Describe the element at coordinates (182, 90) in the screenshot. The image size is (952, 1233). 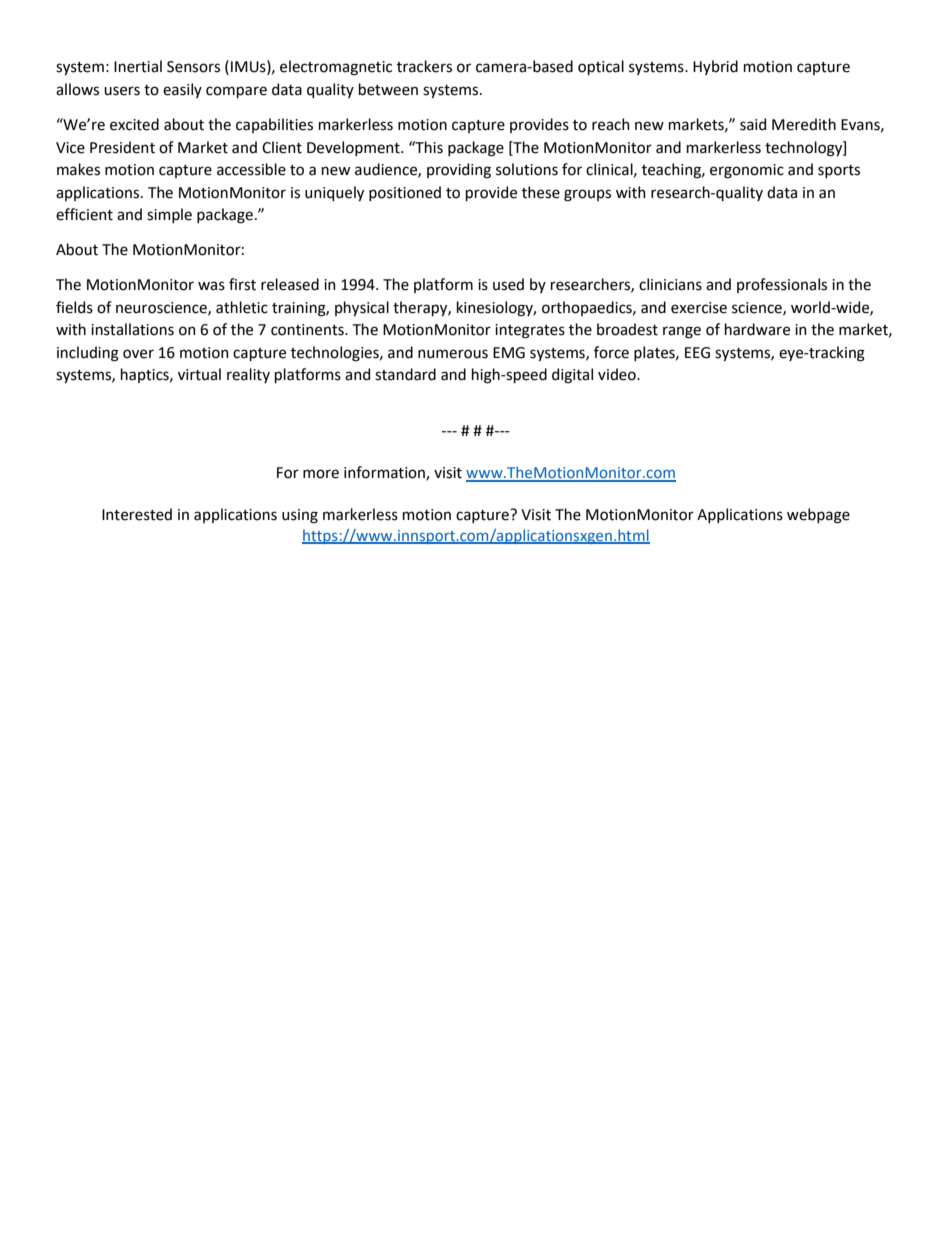
I see `easily` at that location.
